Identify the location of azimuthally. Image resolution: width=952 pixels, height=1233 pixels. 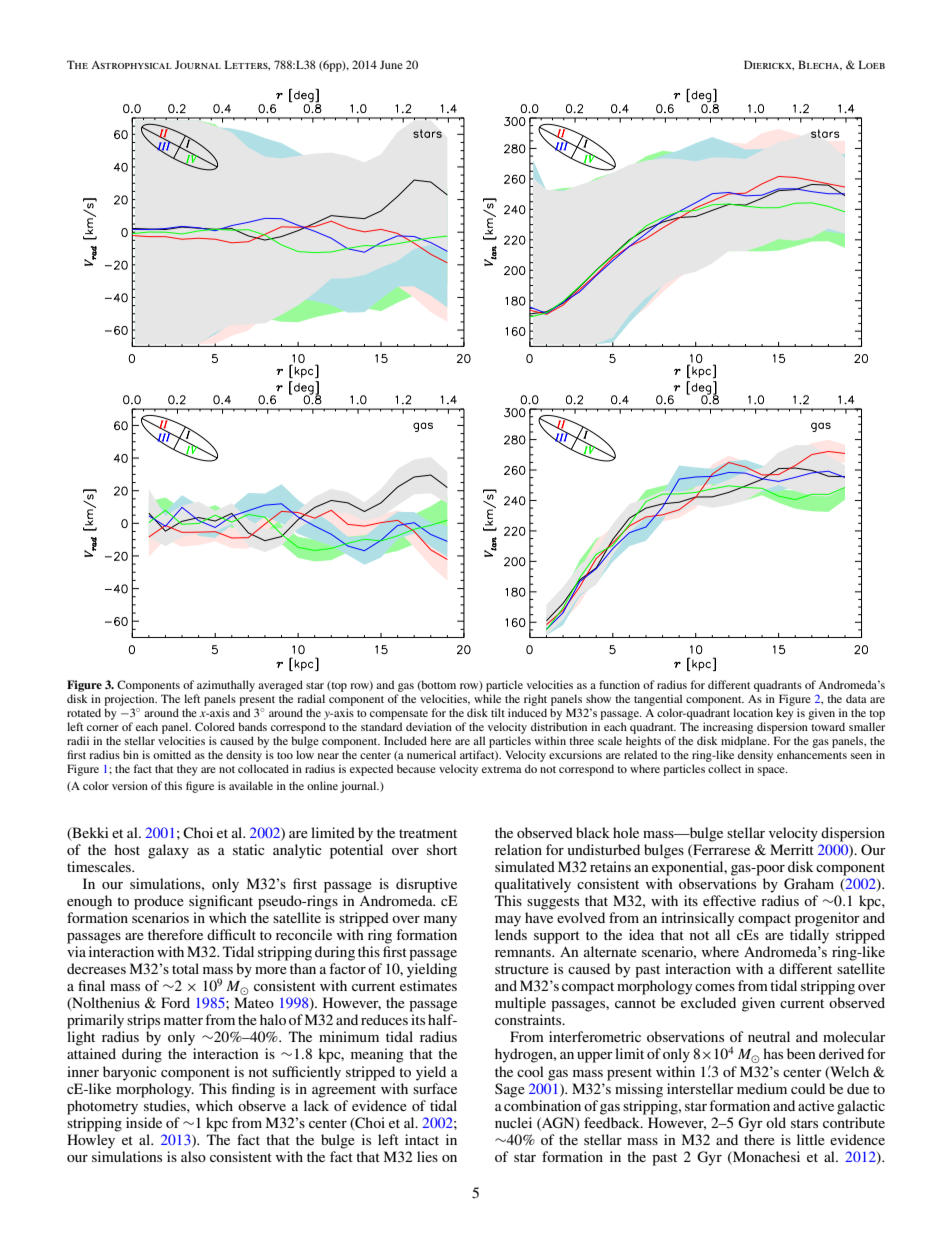
(226, 686).
